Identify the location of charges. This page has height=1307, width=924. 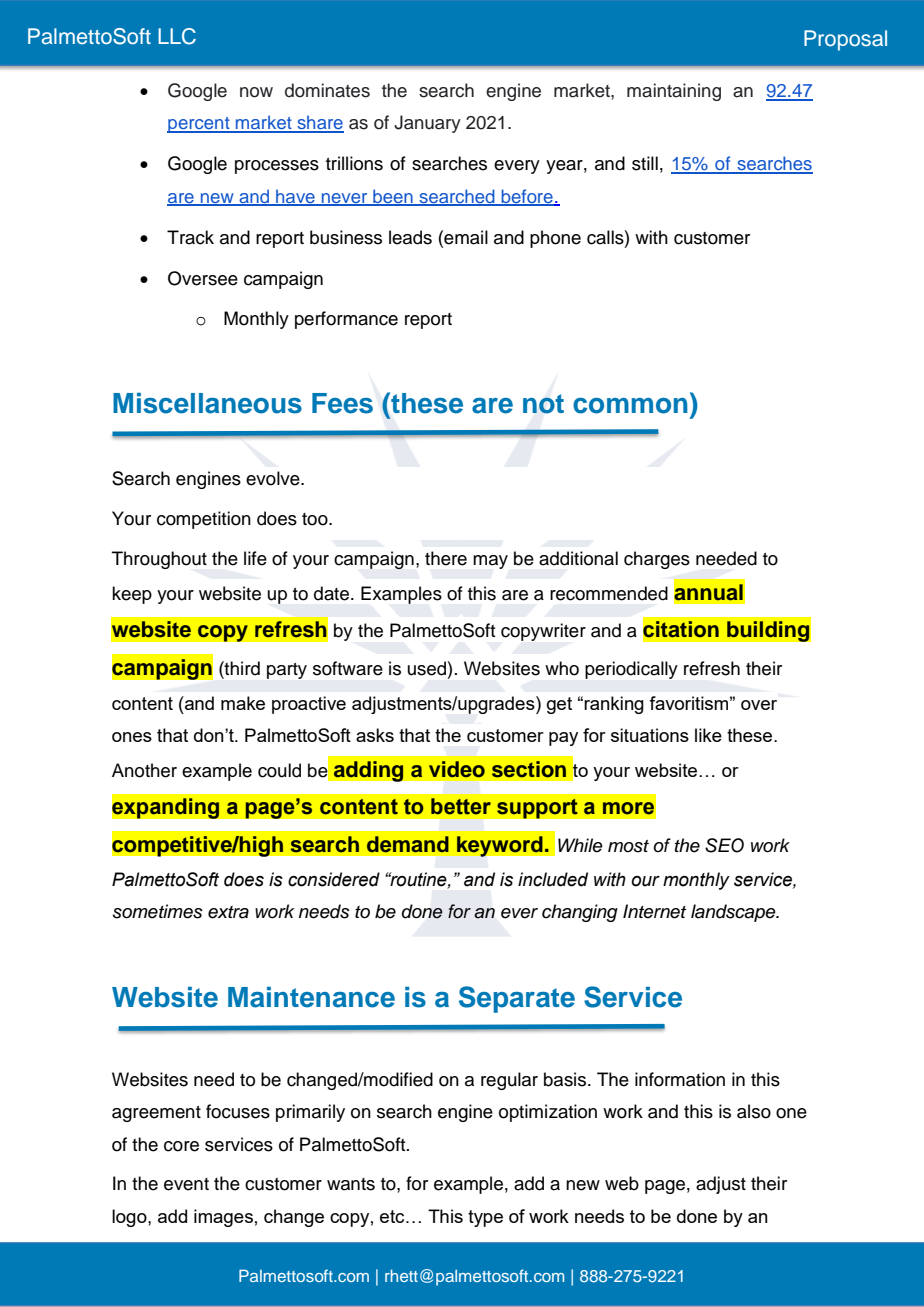
(657, 560).
